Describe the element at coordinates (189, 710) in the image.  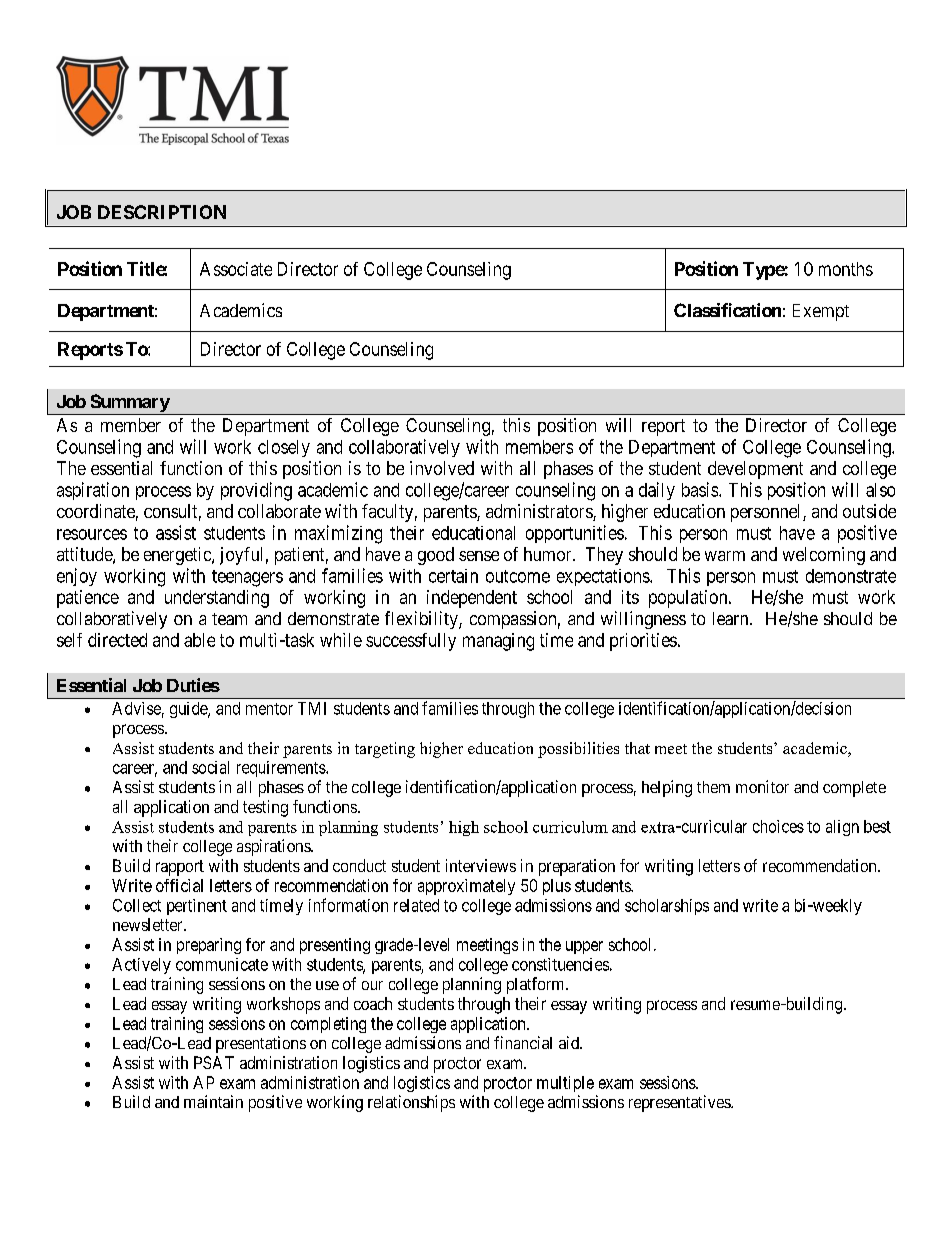
I see `guide` at that location.
